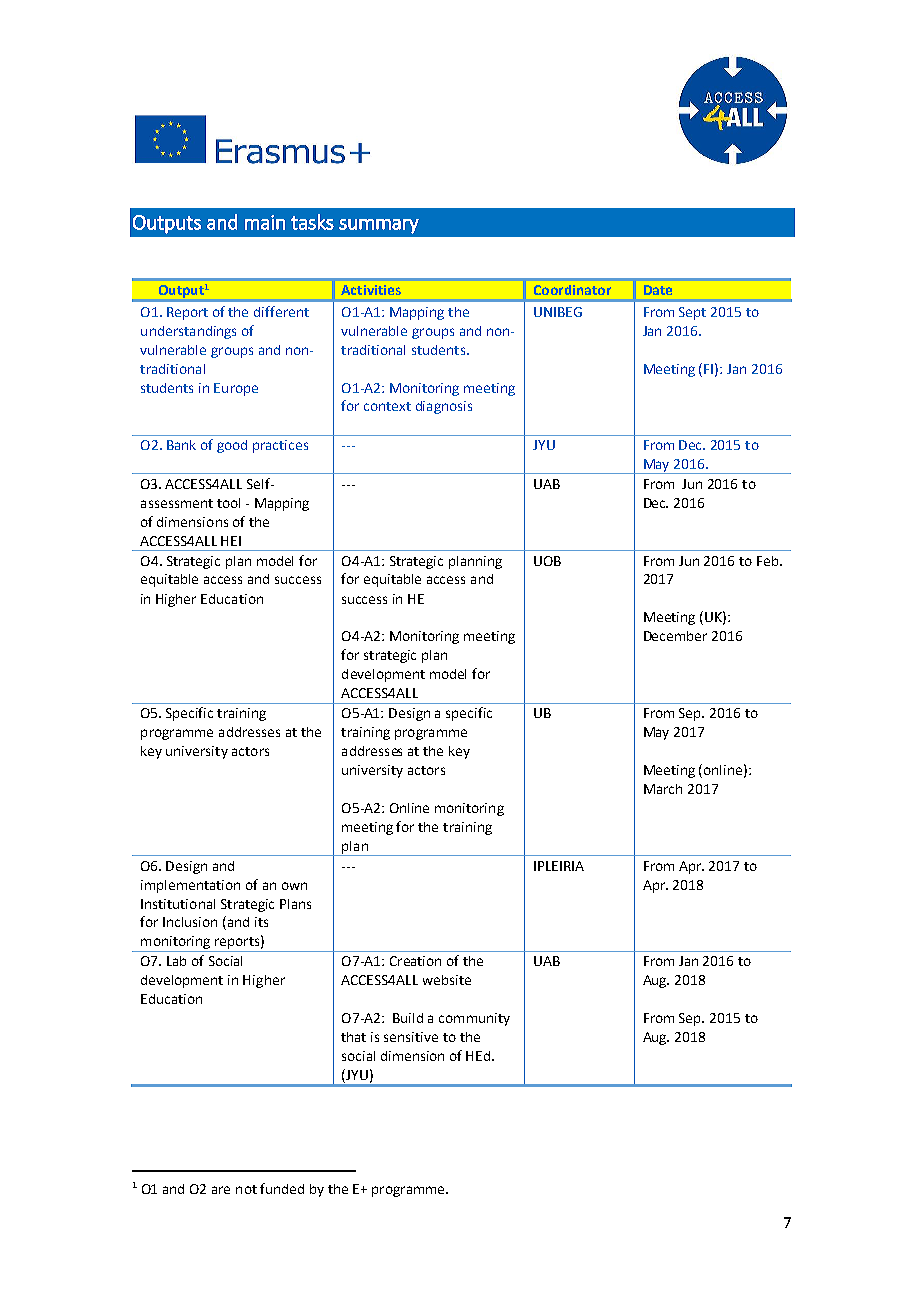 The image size is (924, 1308). What do you see at coordinates (265, 222) in the page?
I see `main` at bounding box center [265, 222].
